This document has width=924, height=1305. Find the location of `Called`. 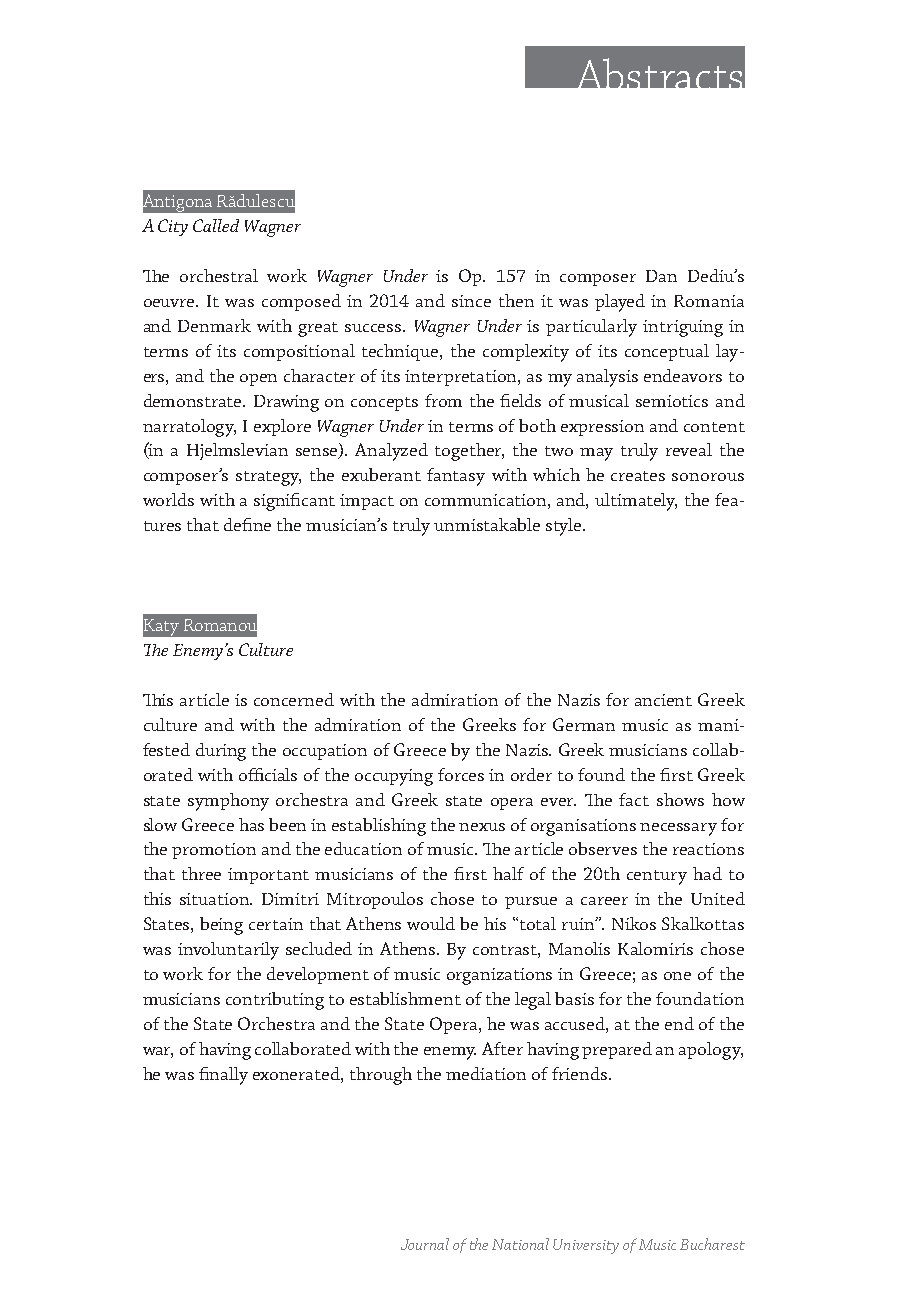

Called is located at coordinates (216, 225).
